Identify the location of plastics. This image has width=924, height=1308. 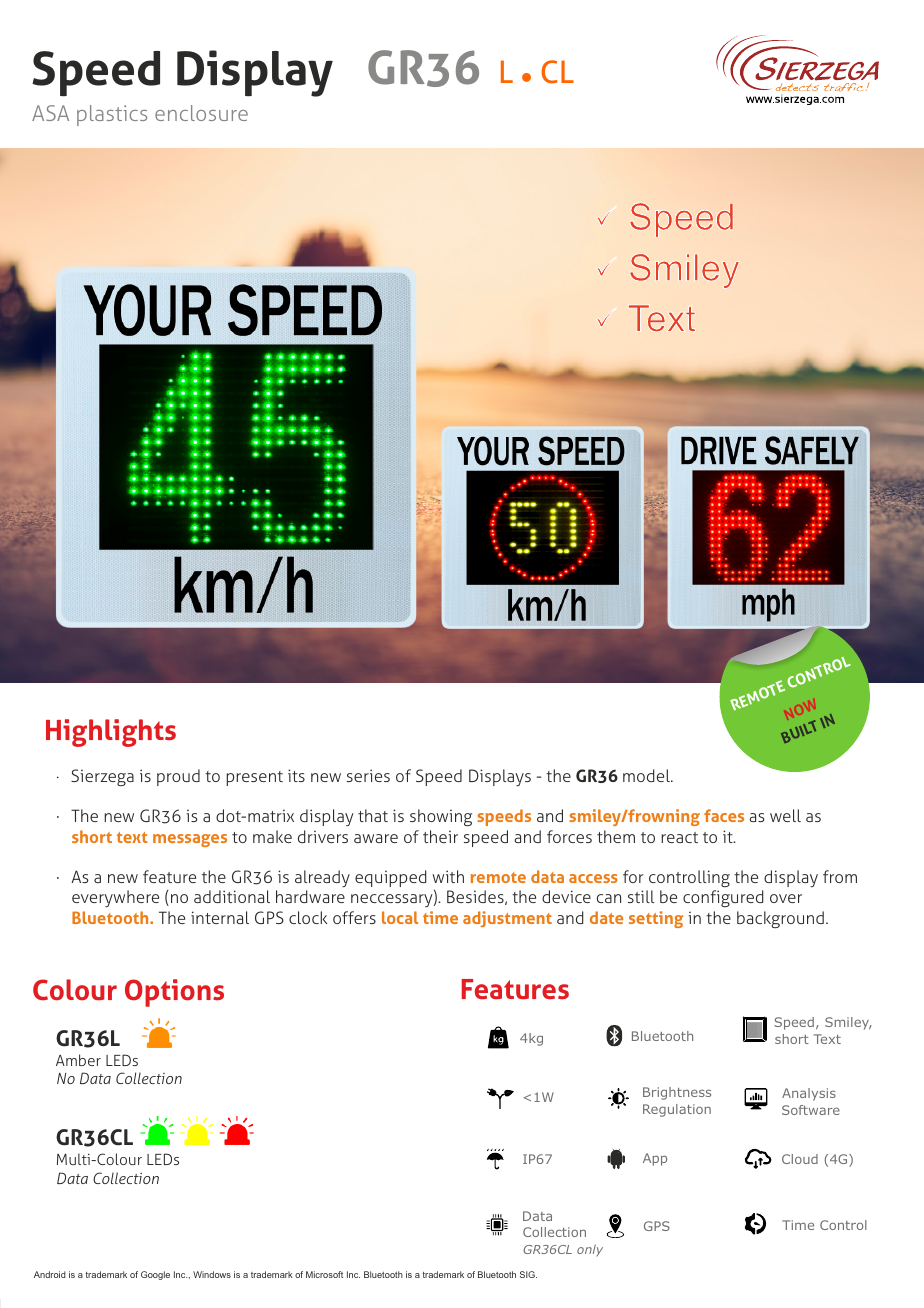
(112, 115).
